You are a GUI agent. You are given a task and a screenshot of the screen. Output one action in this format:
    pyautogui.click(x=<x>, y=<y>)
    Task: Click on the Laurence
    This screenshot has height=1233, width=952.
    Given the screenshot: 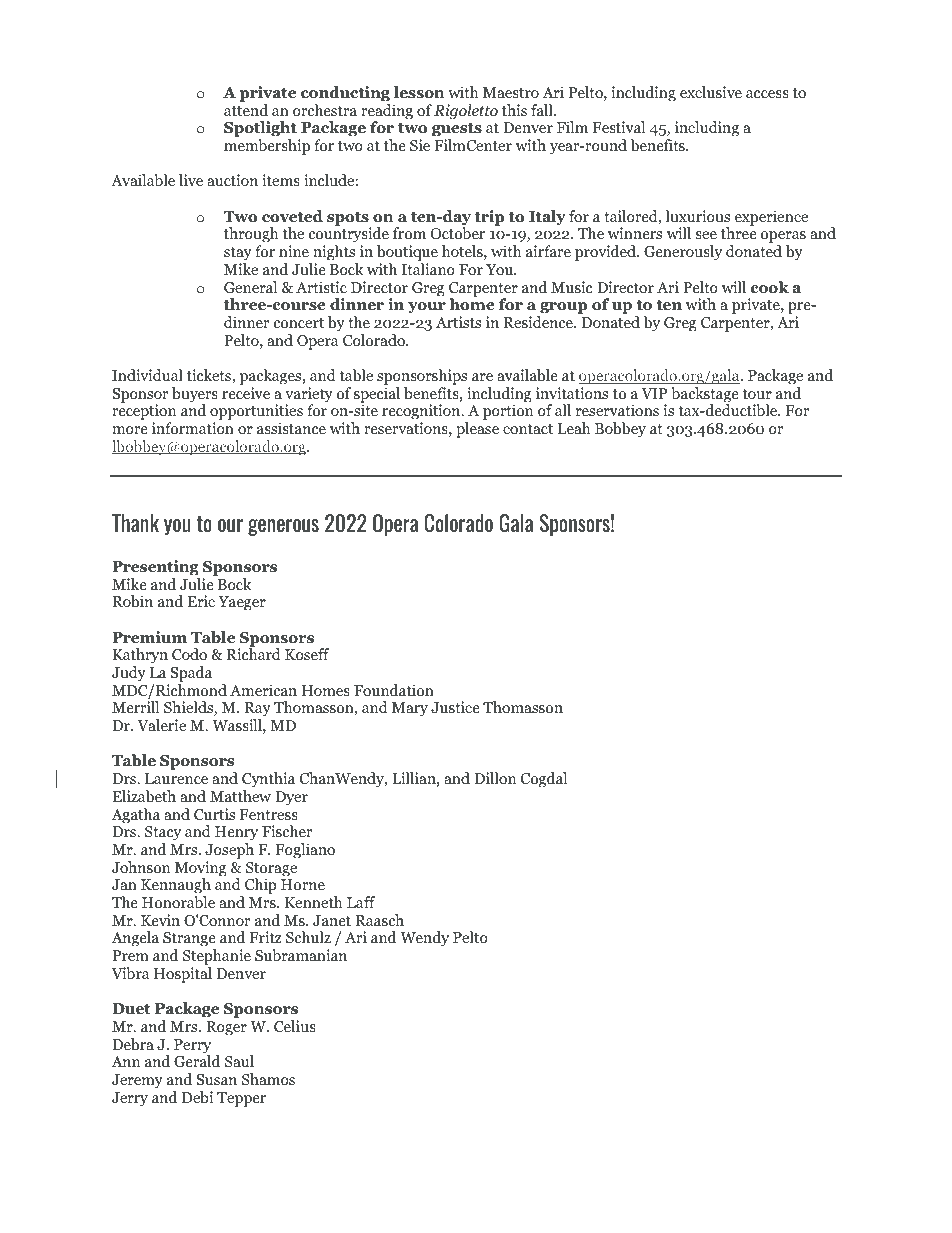 What is the action you would take?
    pyautogui.click(x=176, y=778)
